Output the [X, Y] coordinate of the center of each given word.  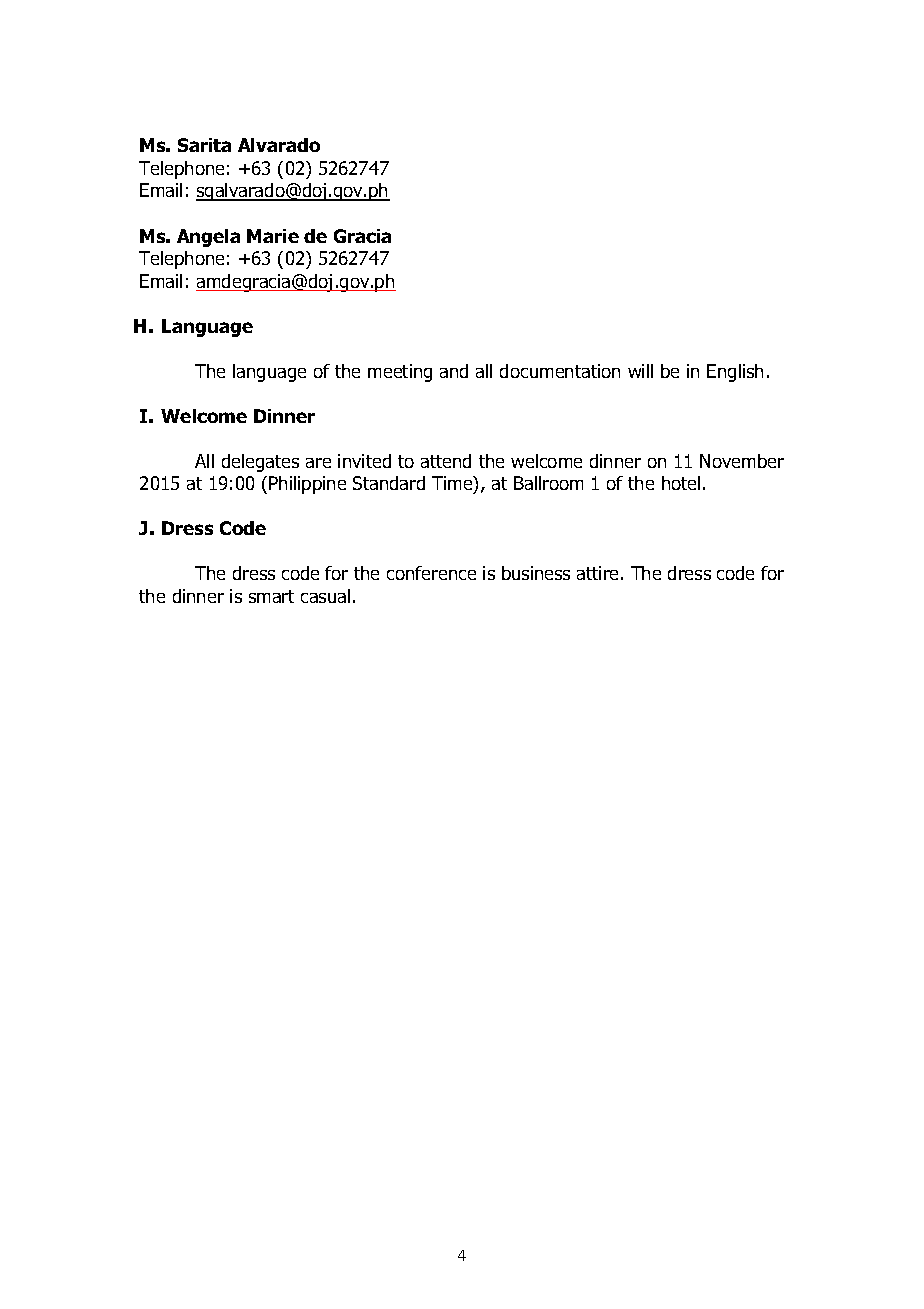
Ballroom [548, 483]
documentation [560, 371]
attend [446, 461]
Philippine [307, 485]
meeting [400, 373]
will [640, 371]
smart [271, 596]
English [735, 373]
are [318, 463]
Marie [273, 236]
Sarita [204, 145]
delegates [260, 463]
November [742, 461]
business [536, 573]
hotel [681, 483]
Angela [208, 238]
